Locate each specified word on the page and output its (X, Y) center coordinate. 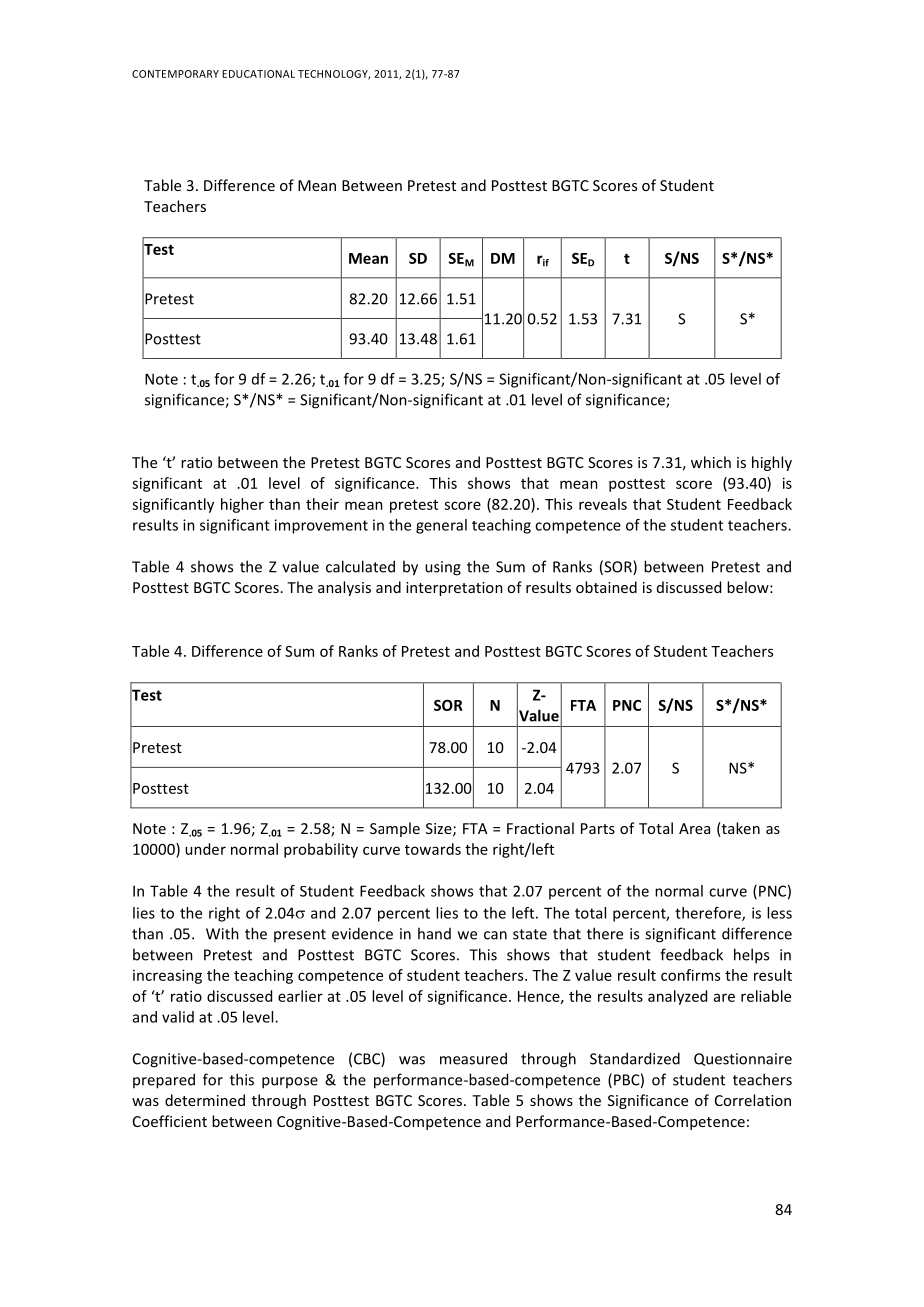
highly (772, 463)
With (222, 933)
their (322, 504)
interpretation (454, 589)
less (779, 913)
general (441, 526)
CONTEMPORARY (175, 74)
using (443, 568)
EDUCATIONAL (258, 74)
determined (205, 1100)
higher (242, 505)
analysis (344, 588)
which (711, 462)
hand (434, 933)
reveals (603, 504)
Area (694, 828)
